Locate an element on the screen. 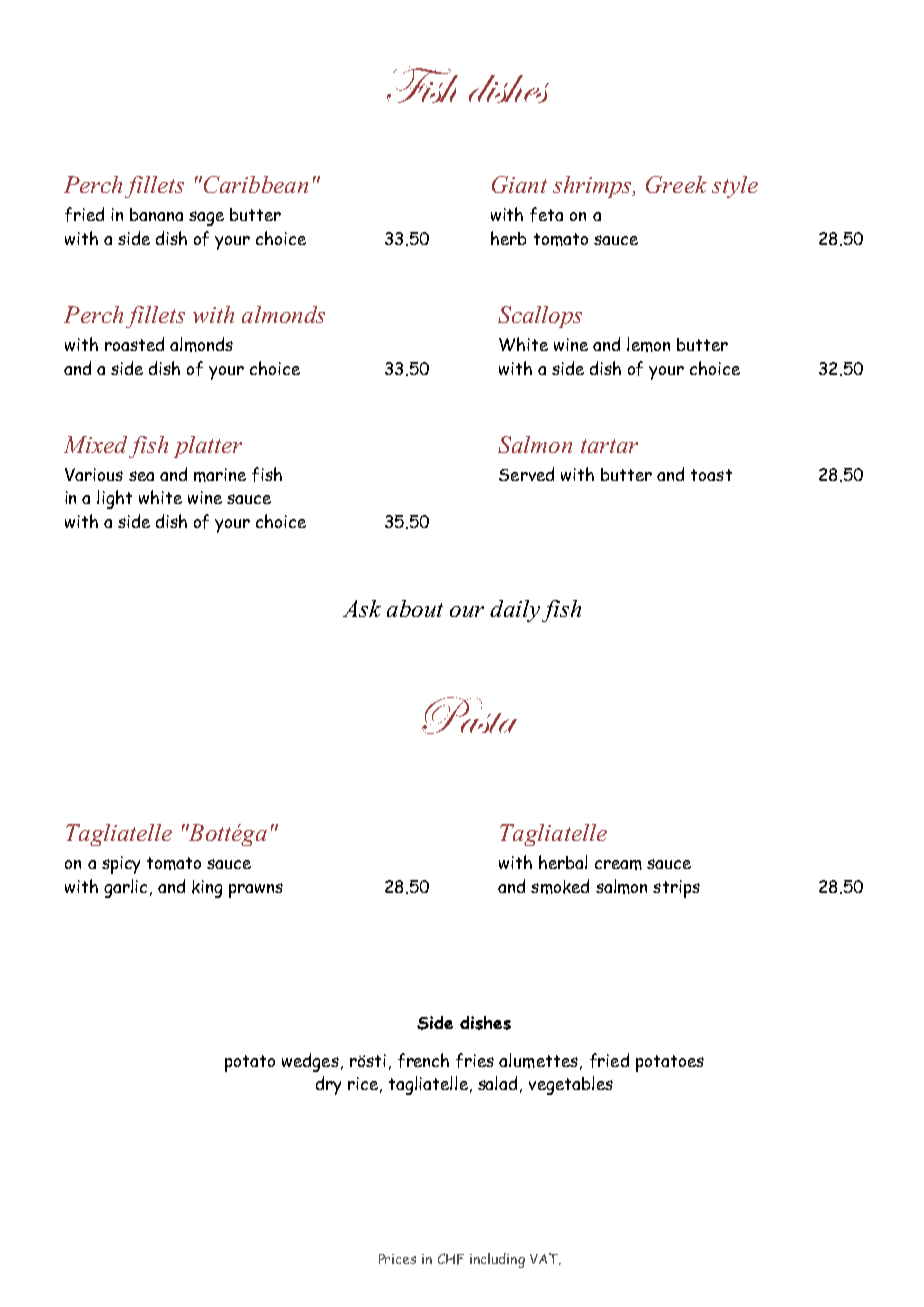 This screenshot has height=1307, width=924. banana is located at coordinates (156, 214).
